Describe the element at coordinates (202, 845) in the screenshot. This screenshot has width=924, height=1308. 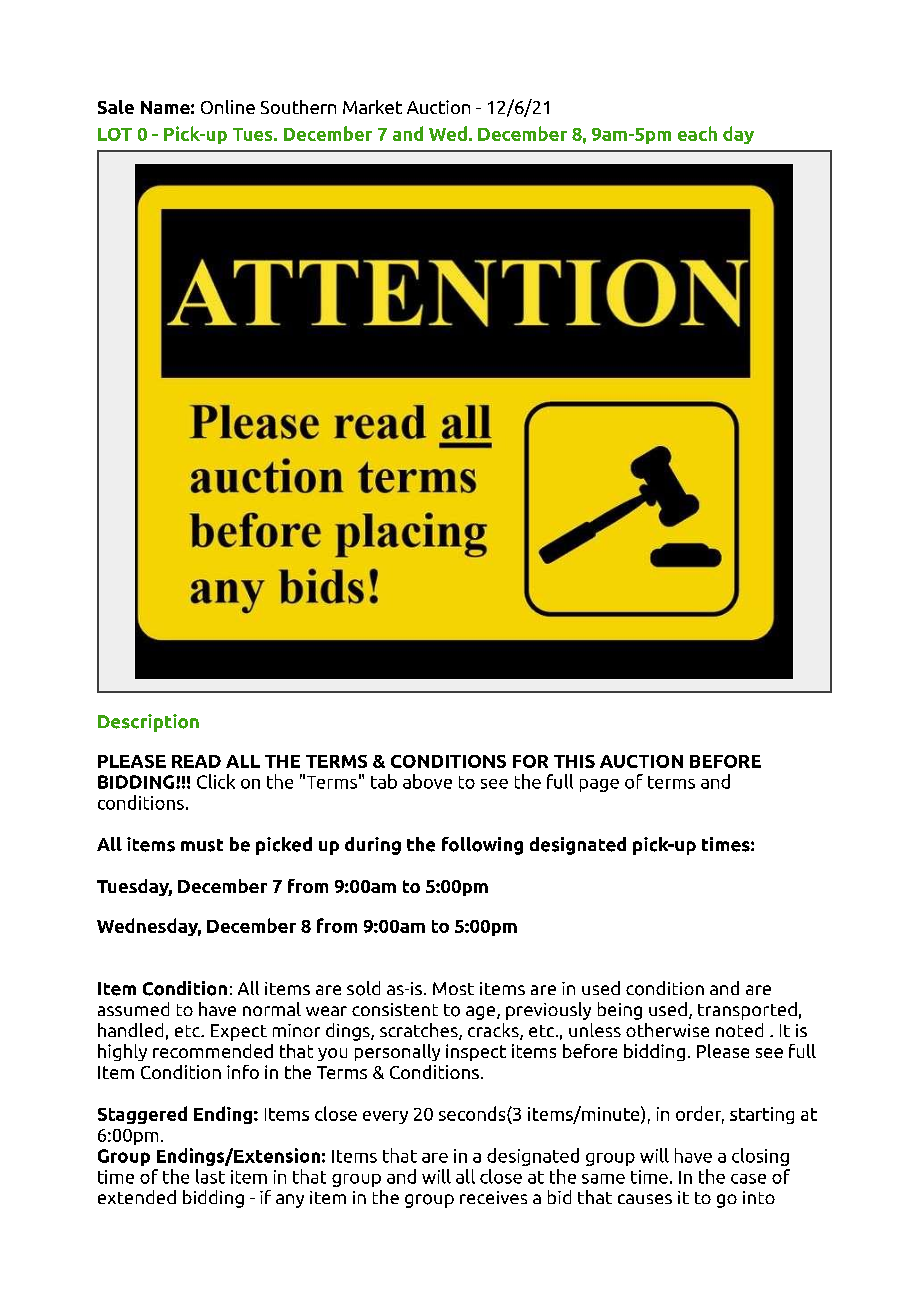
I see `must` at that location.
